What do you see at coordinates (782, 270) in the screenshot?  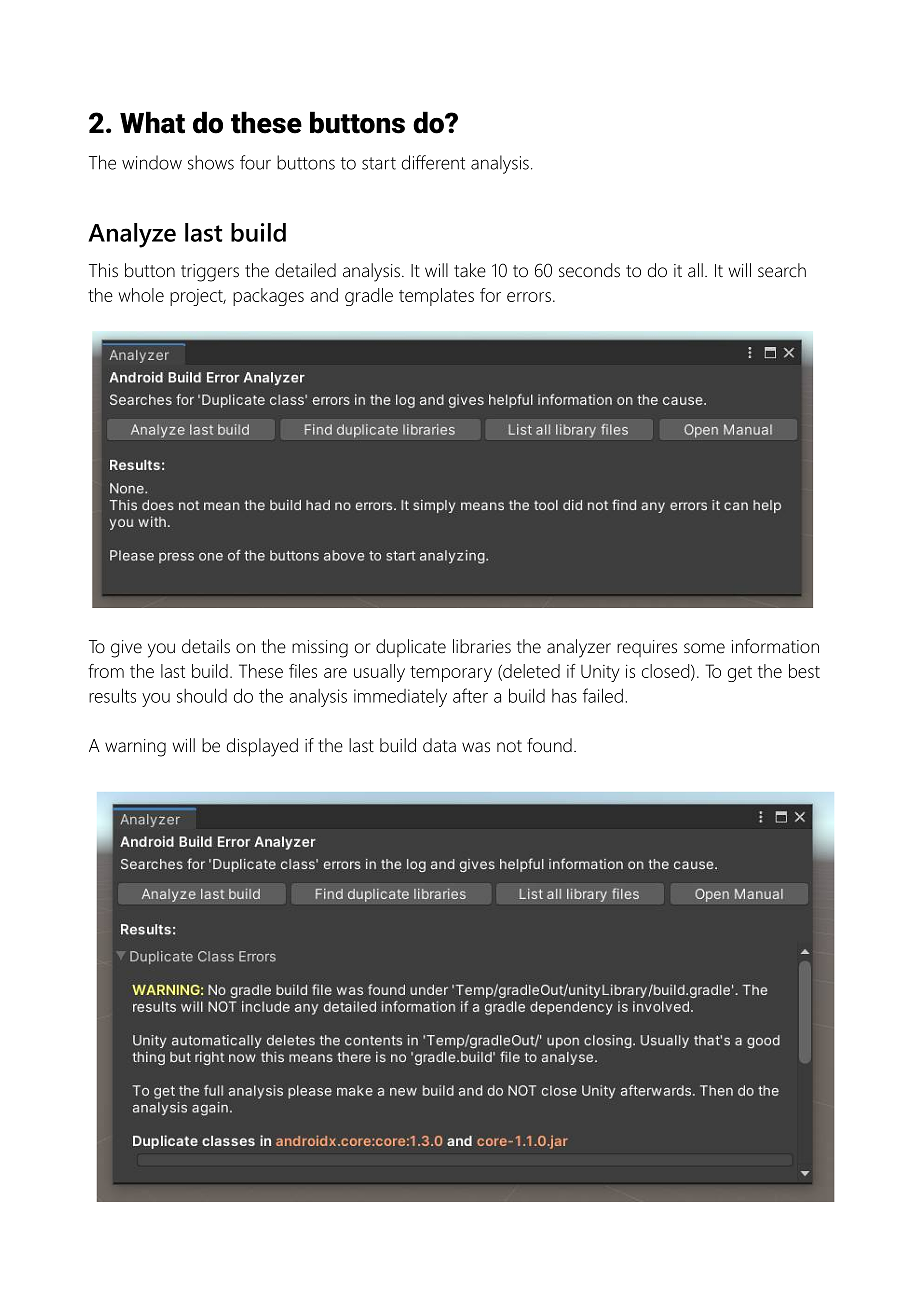 I see `search` at bounding box center [782, 270].
